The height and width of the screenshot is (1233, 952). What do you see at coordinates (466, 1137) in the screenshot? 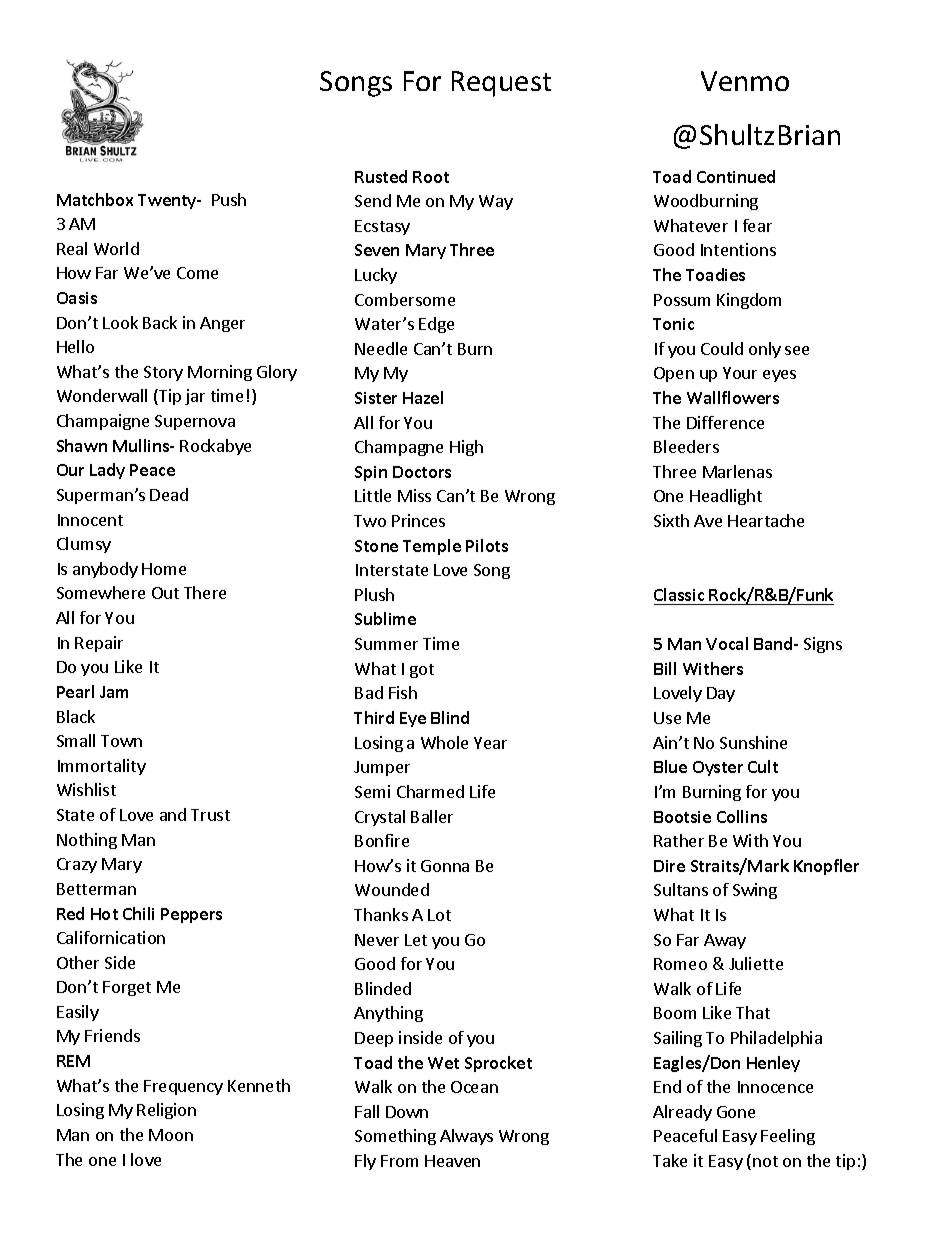
I see `Always` at bounding box center [466, 1137].
